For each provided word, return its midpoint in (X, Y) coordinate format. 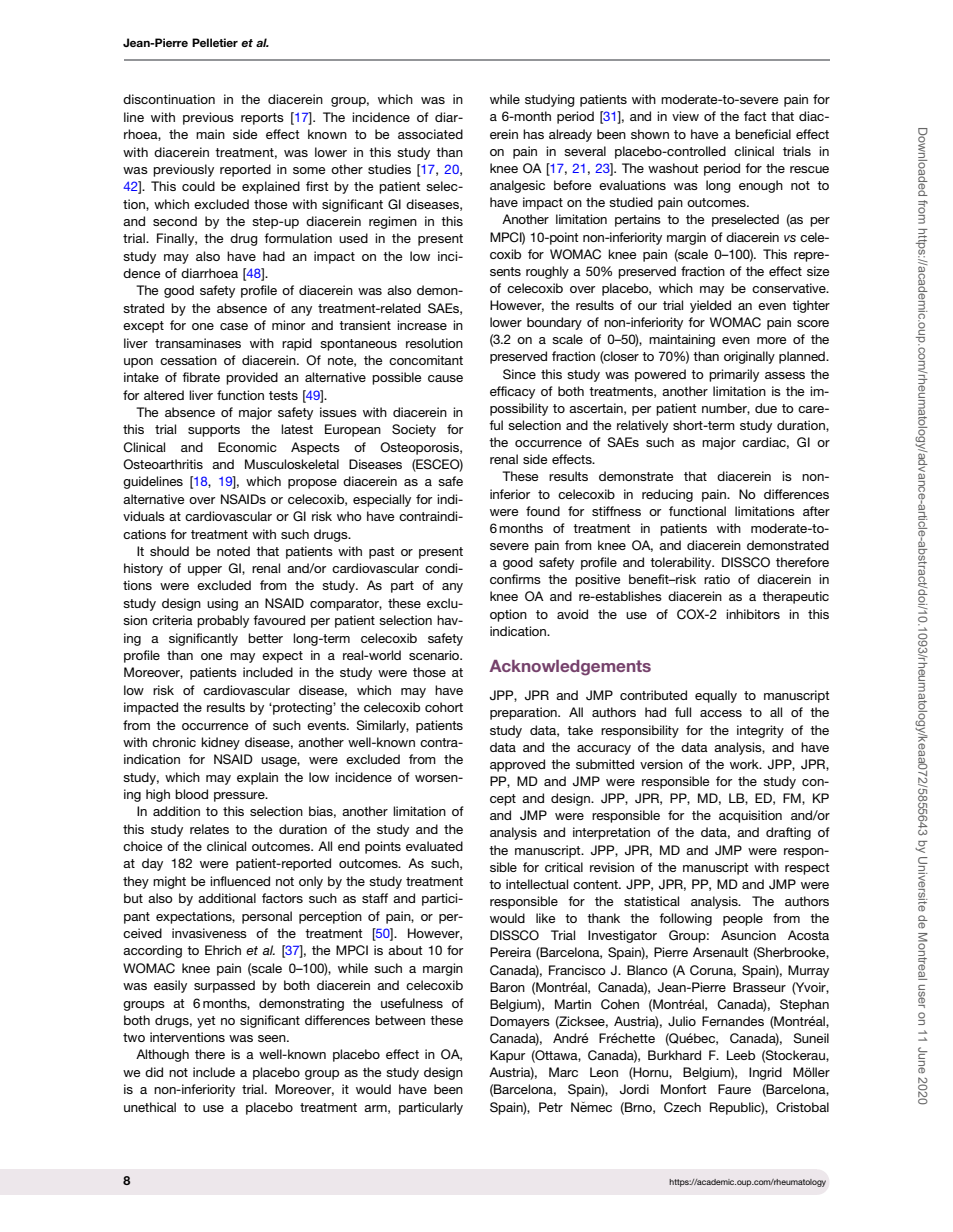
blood (191, 794)
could (198, 186)
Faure (734, 1089)
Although (162, 1055)
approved (517, 765)
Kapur (507, 1056)
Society (414, 430)
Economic (247, 447)
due (766, 408)
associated (430, 134)
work (745, 764)
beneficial (763, 134)
